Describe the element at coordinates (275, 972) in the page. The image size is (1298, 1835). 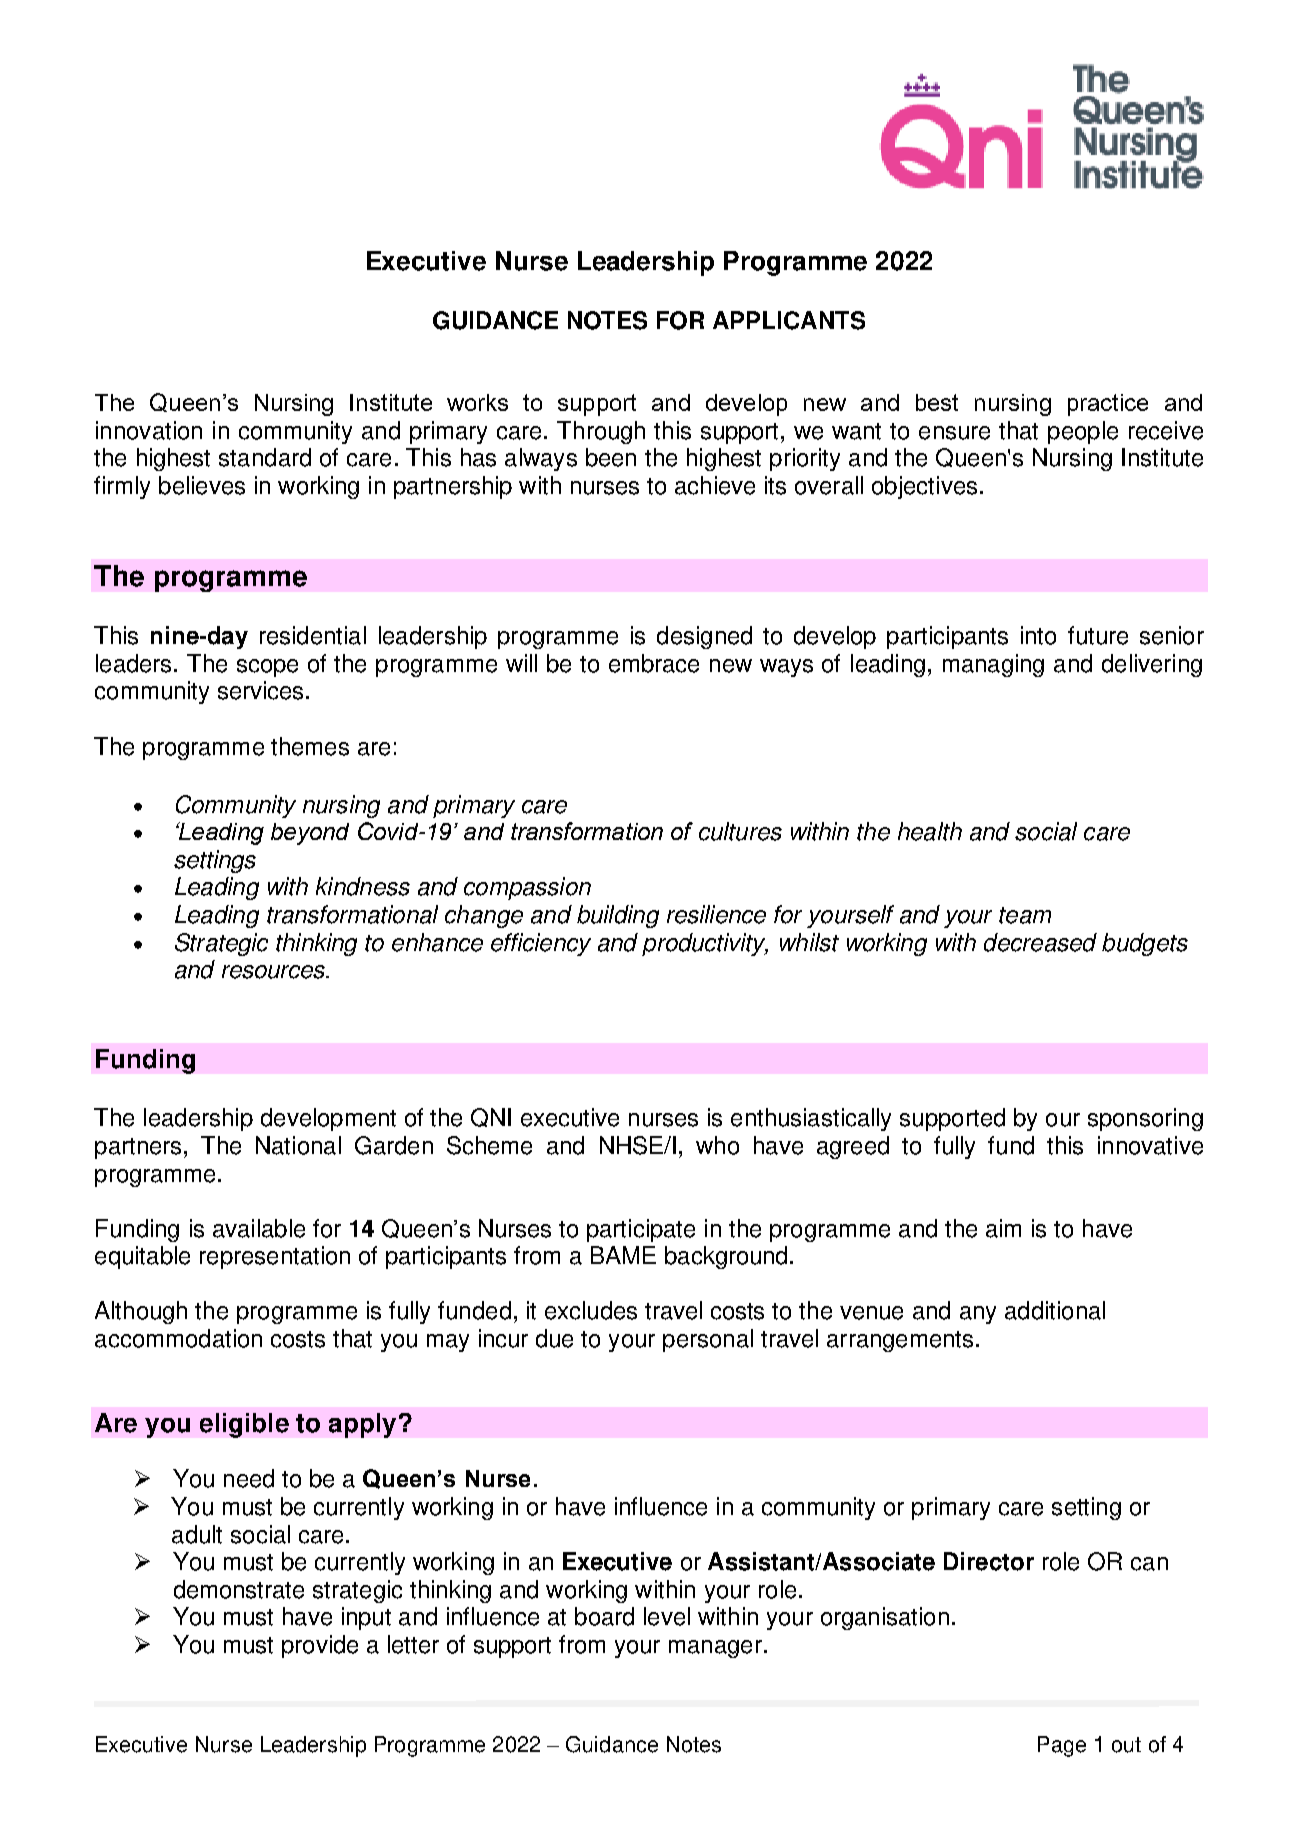
I see `resources` at that location.
